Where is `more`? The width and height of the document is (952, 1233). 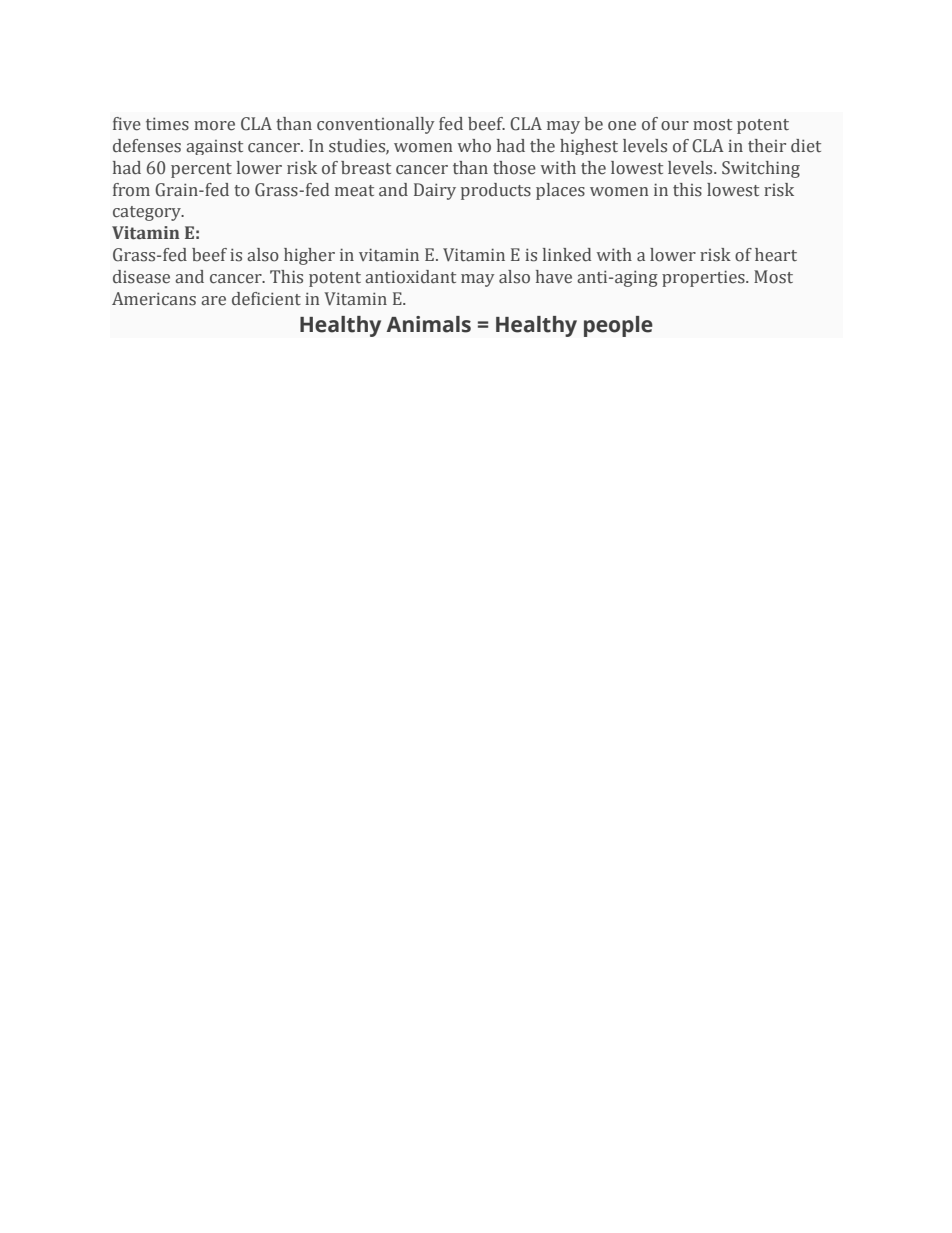
more is located at coordinates (214, 126).
